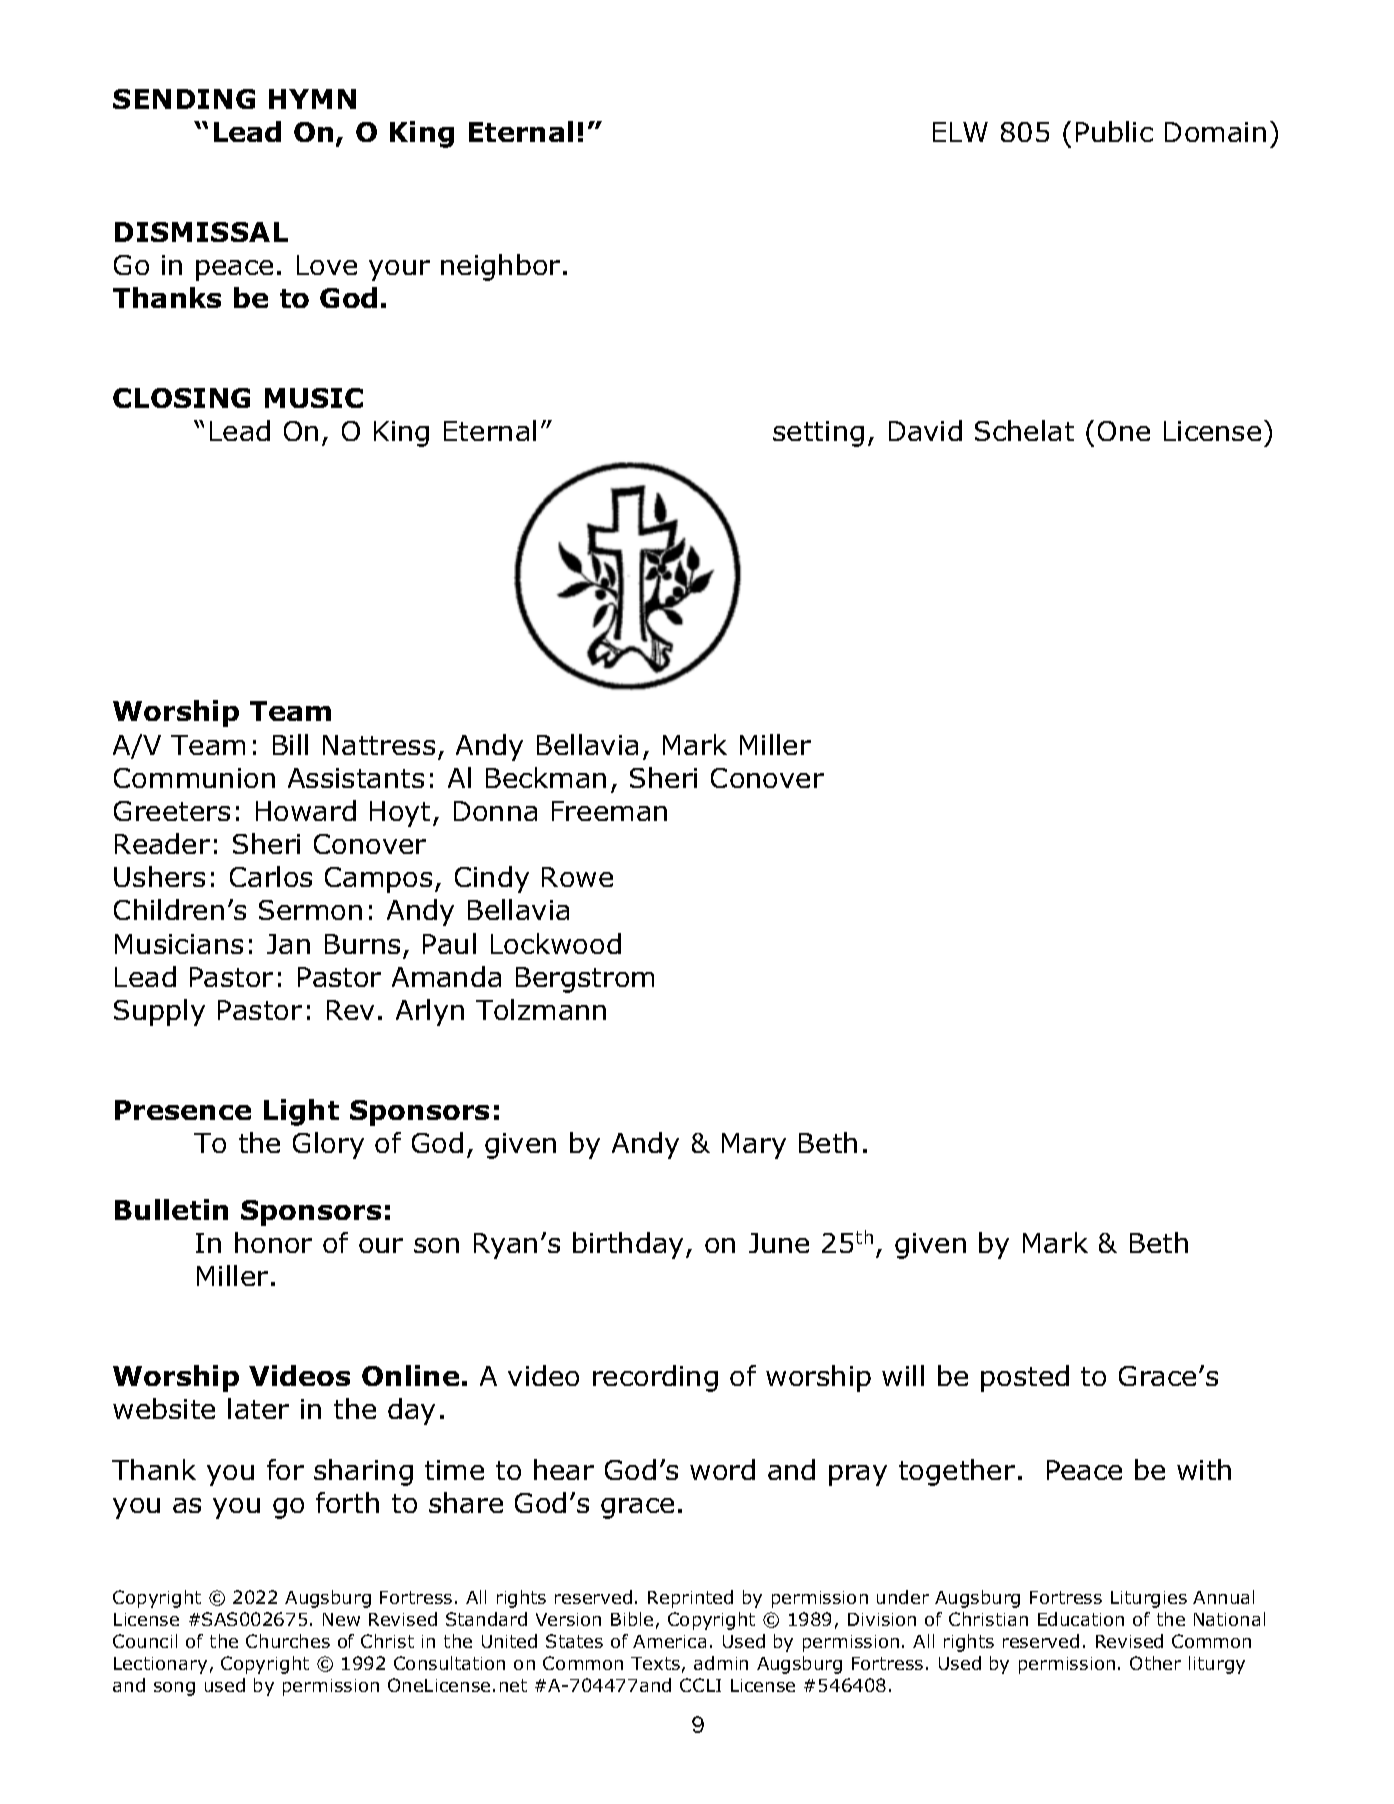 The width and height of the screenshot is (1394, 1804). Describe the element at coordinates (669, 1641) in the screenshot. I see `America` at that location.
